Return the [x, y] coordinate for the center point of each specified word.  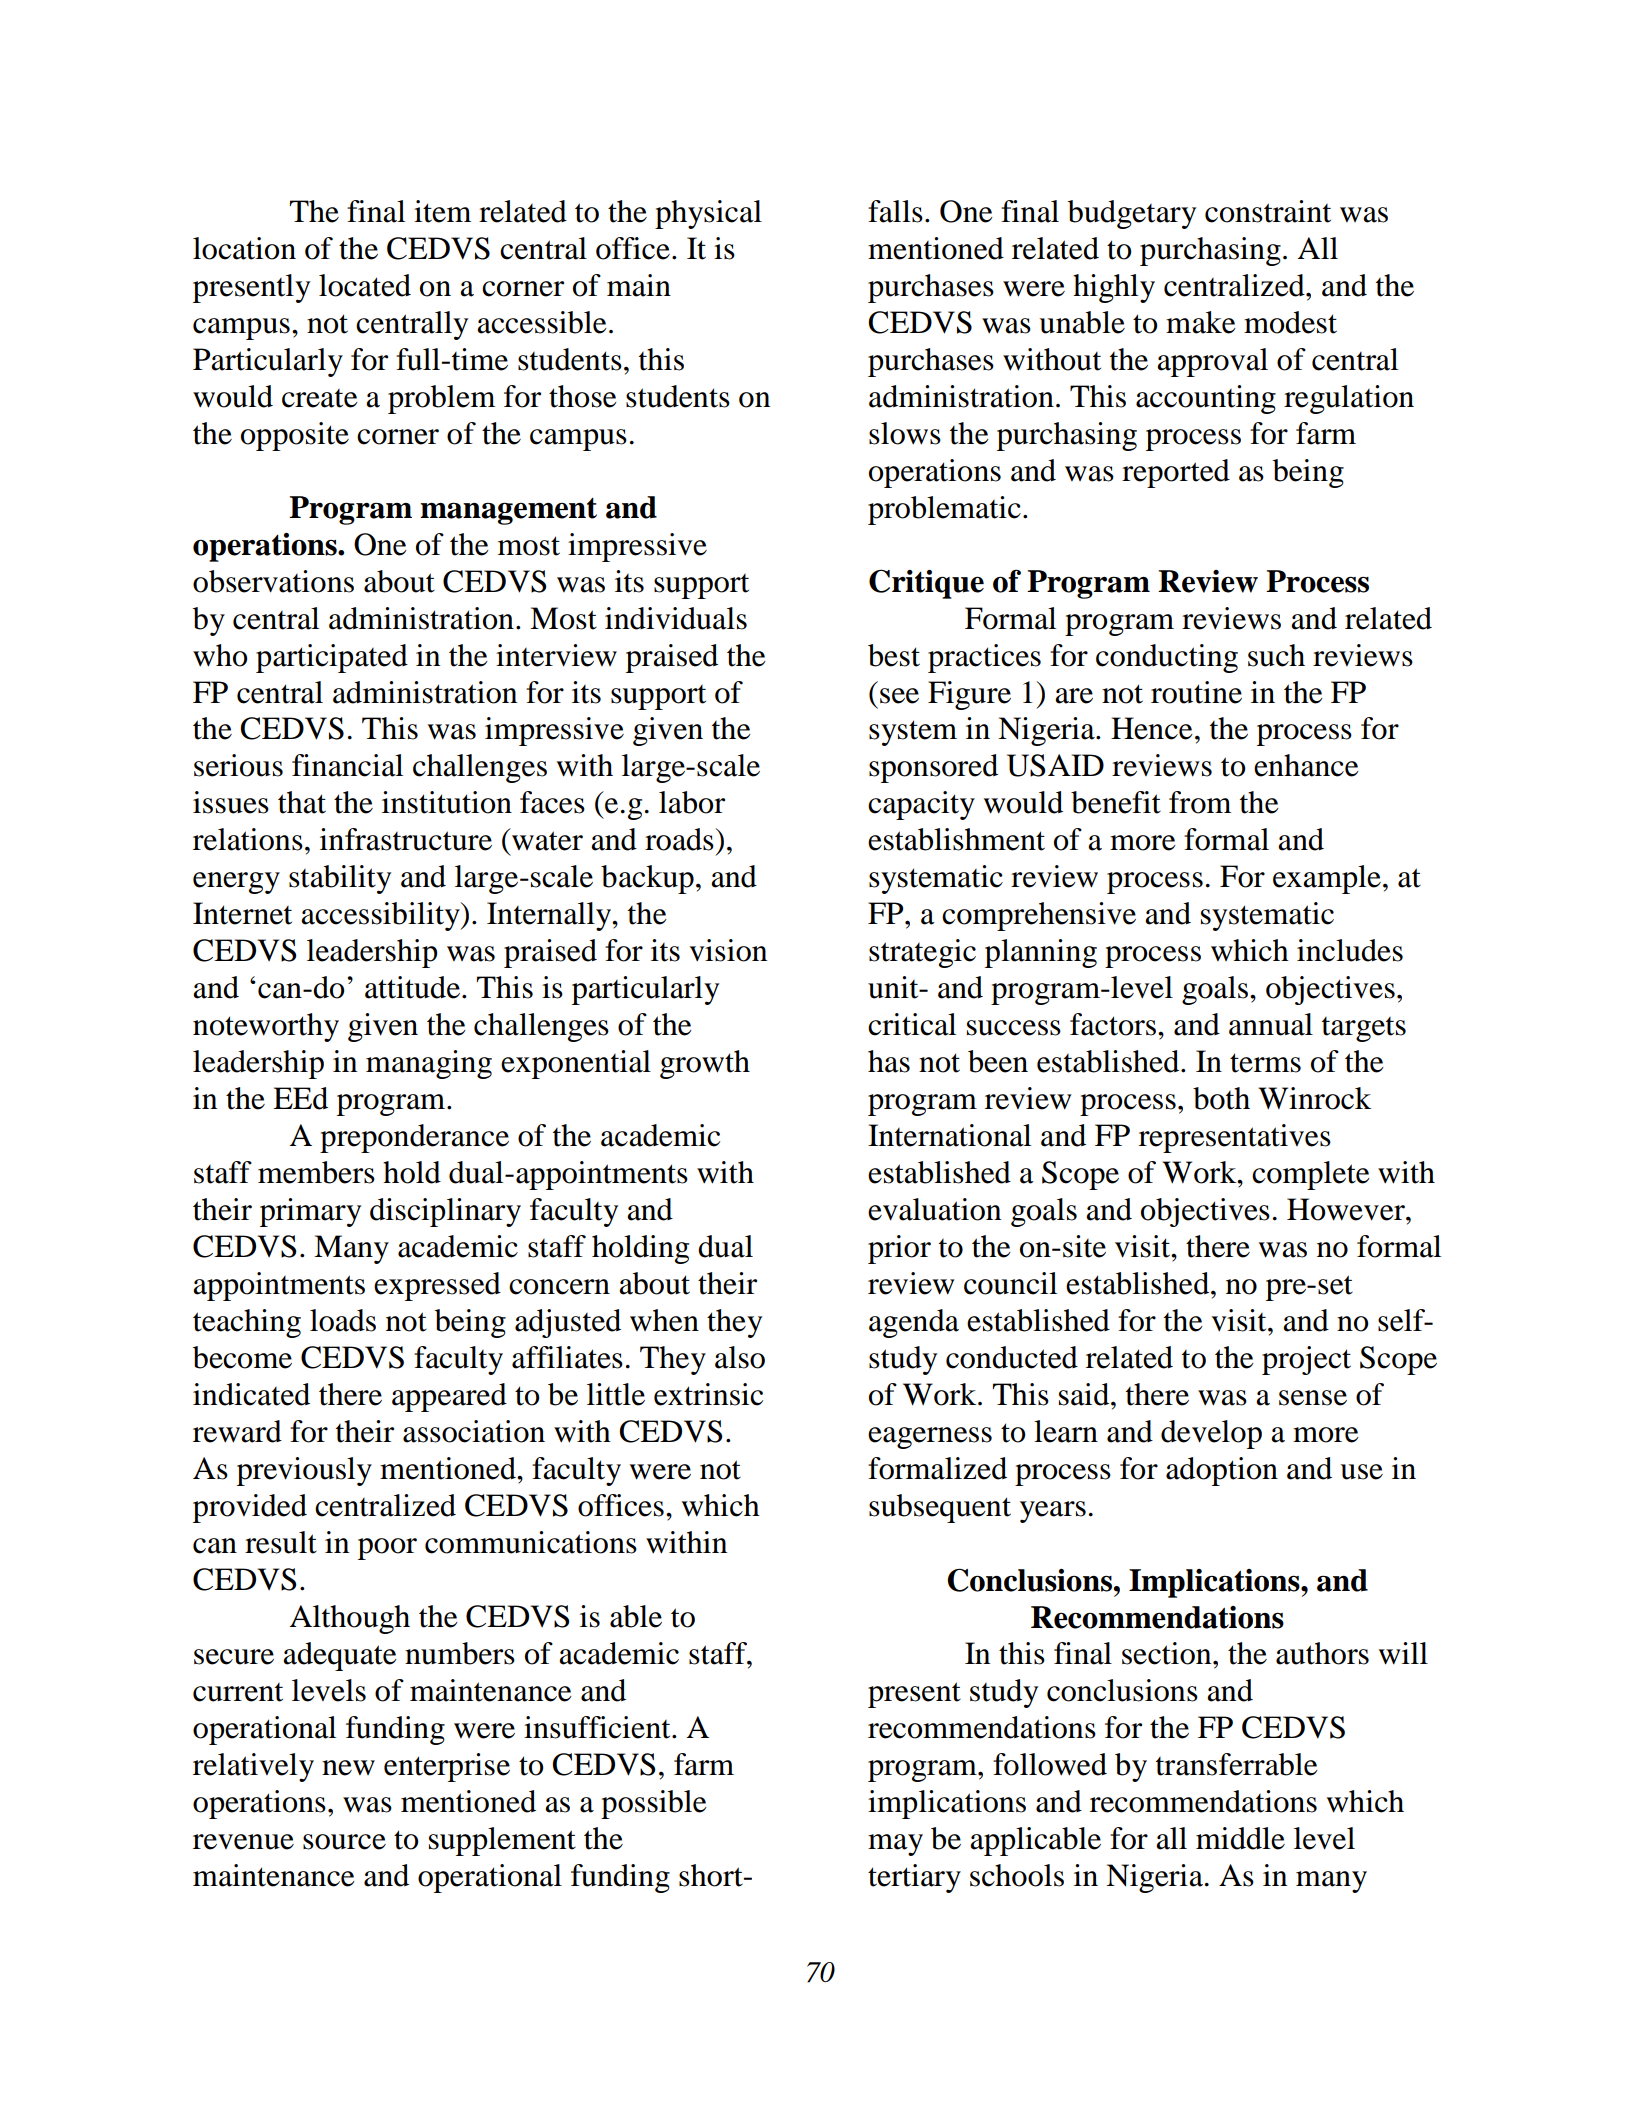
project [1306, 1360]
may [895, 1845]
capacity [921, 805]
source [344, 1842]
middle [1240, 1838]
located [365, 285]
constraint [1268, 211]
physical [708, 214]
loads [343, 1320]
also [740, 1357]
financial [347, 765]
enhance [1306, 765]
